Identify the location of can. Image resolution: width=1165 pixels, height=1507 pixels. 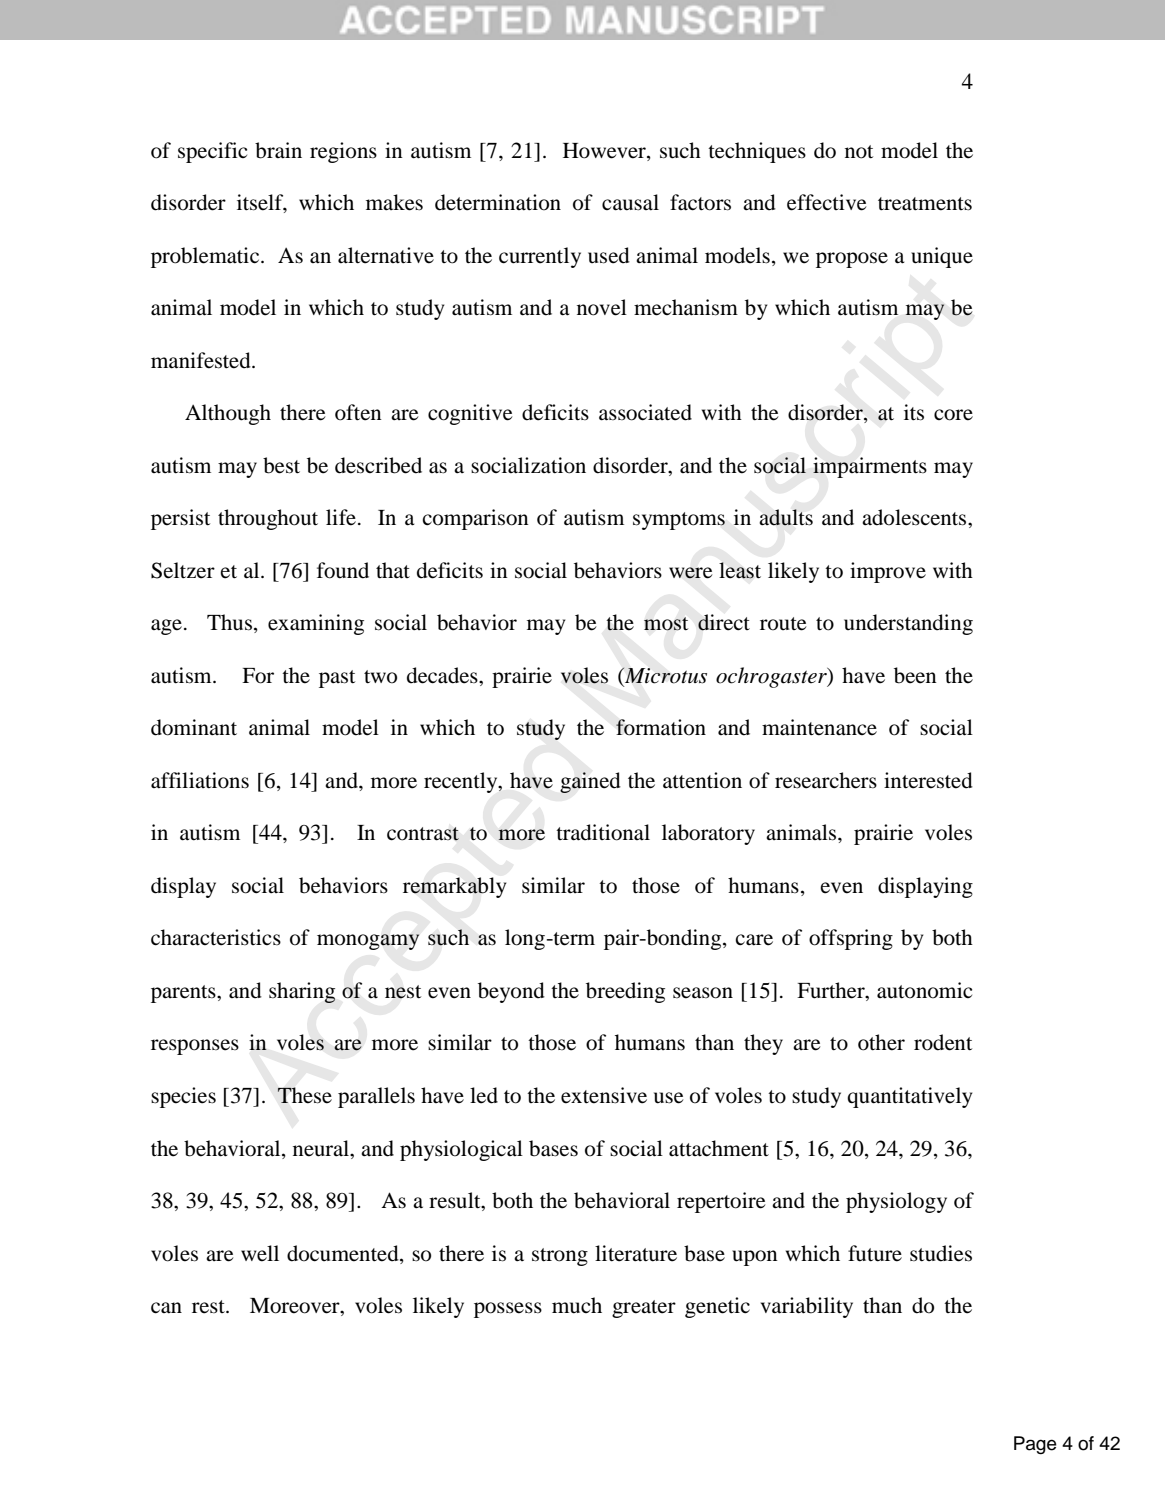
(166, 1308).
